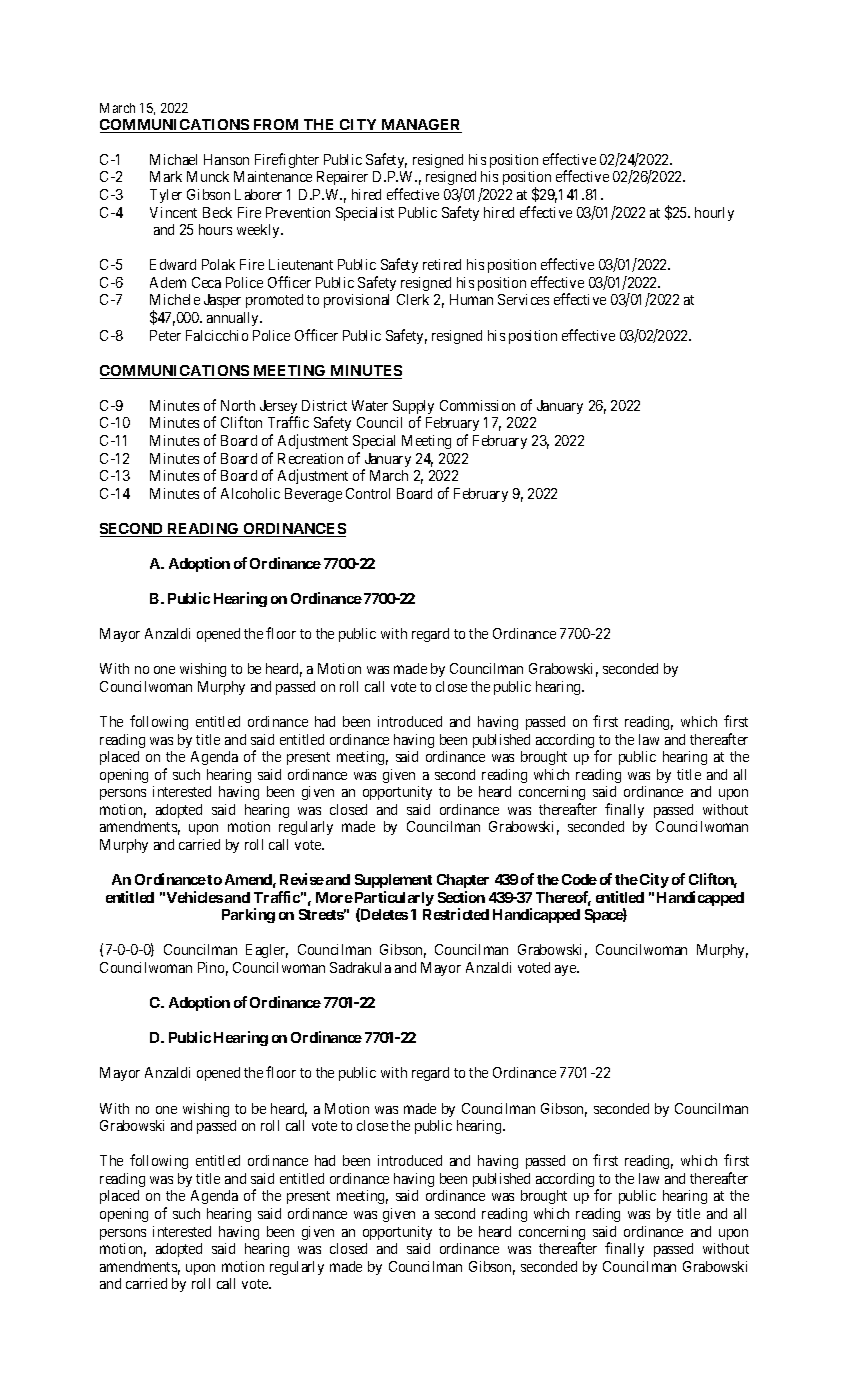 The height and width of the page is (1400, 849). Describe the element at coordinates (477, 405) in the page. I see `Commission` at that location.
